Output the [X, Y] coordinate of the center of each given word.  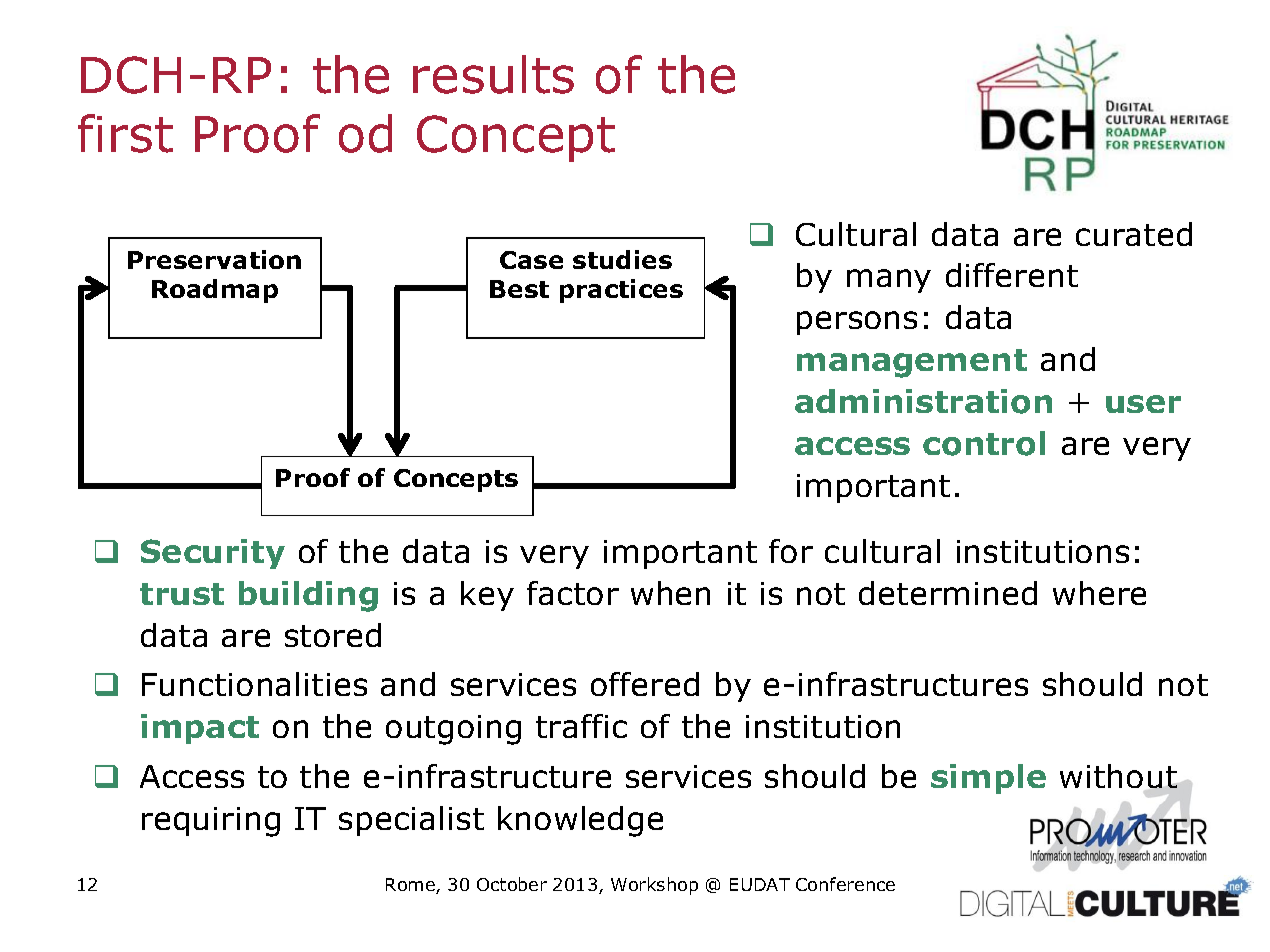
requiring [211, 822]
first [125, 133]
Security [213, 554]
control [984, 443]
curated [1134, 234]
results [493, 74]
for [791, 551]
